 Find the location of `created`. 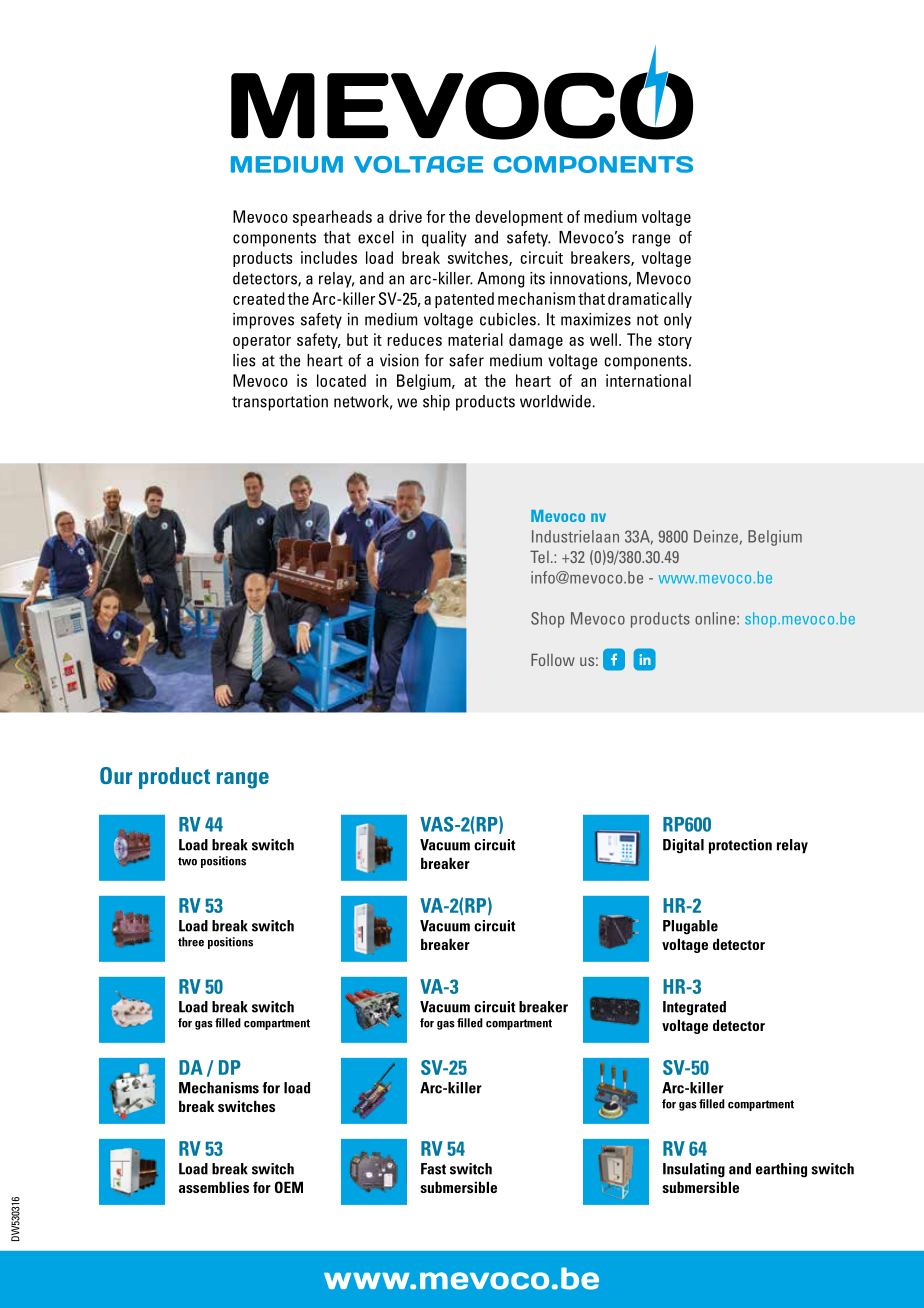

created is located at coordinates (258, 298).
